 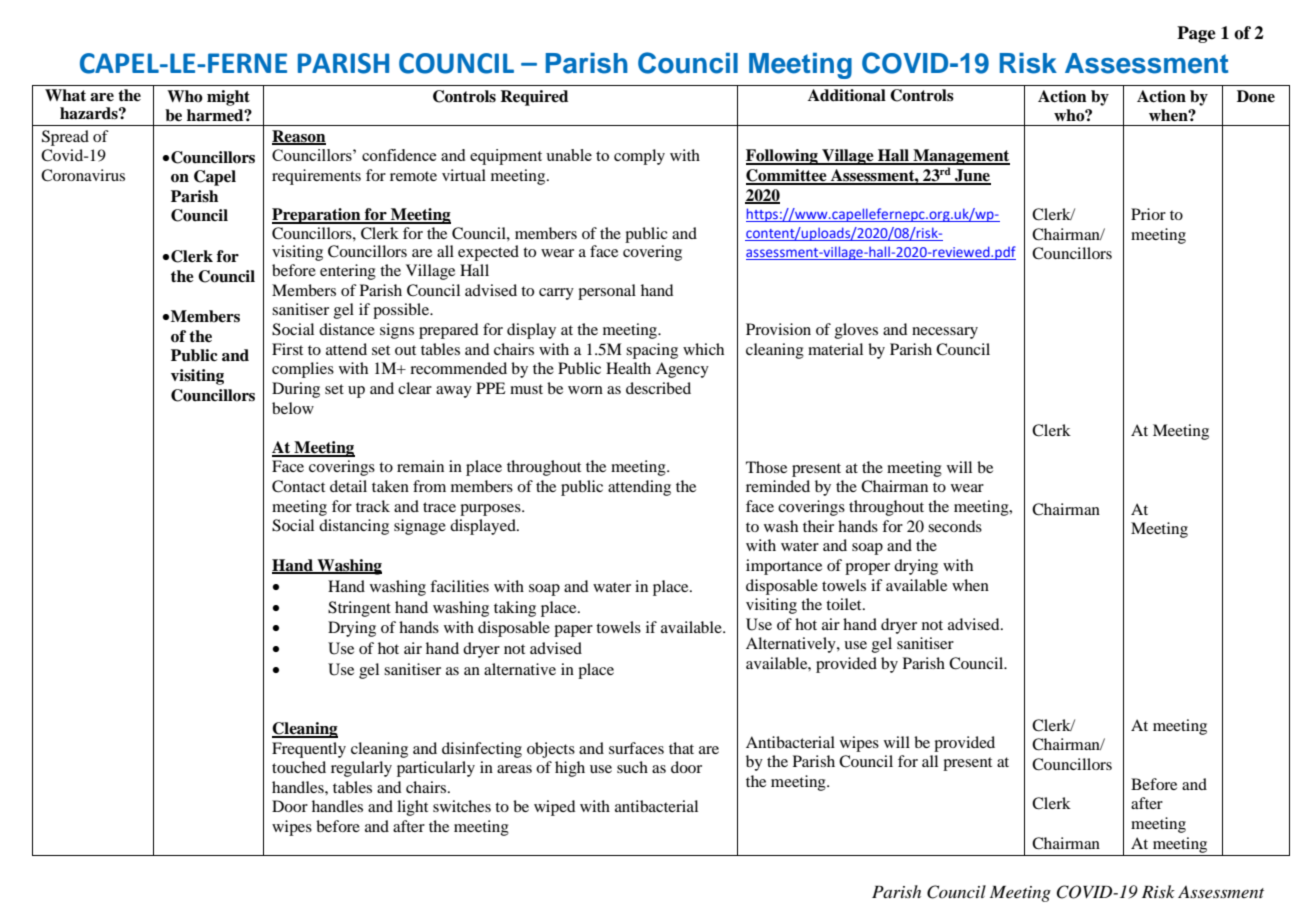 What do you see at coordinates (652, 351) in the image?
I see `spacing` at bounding box center [652, 351].
